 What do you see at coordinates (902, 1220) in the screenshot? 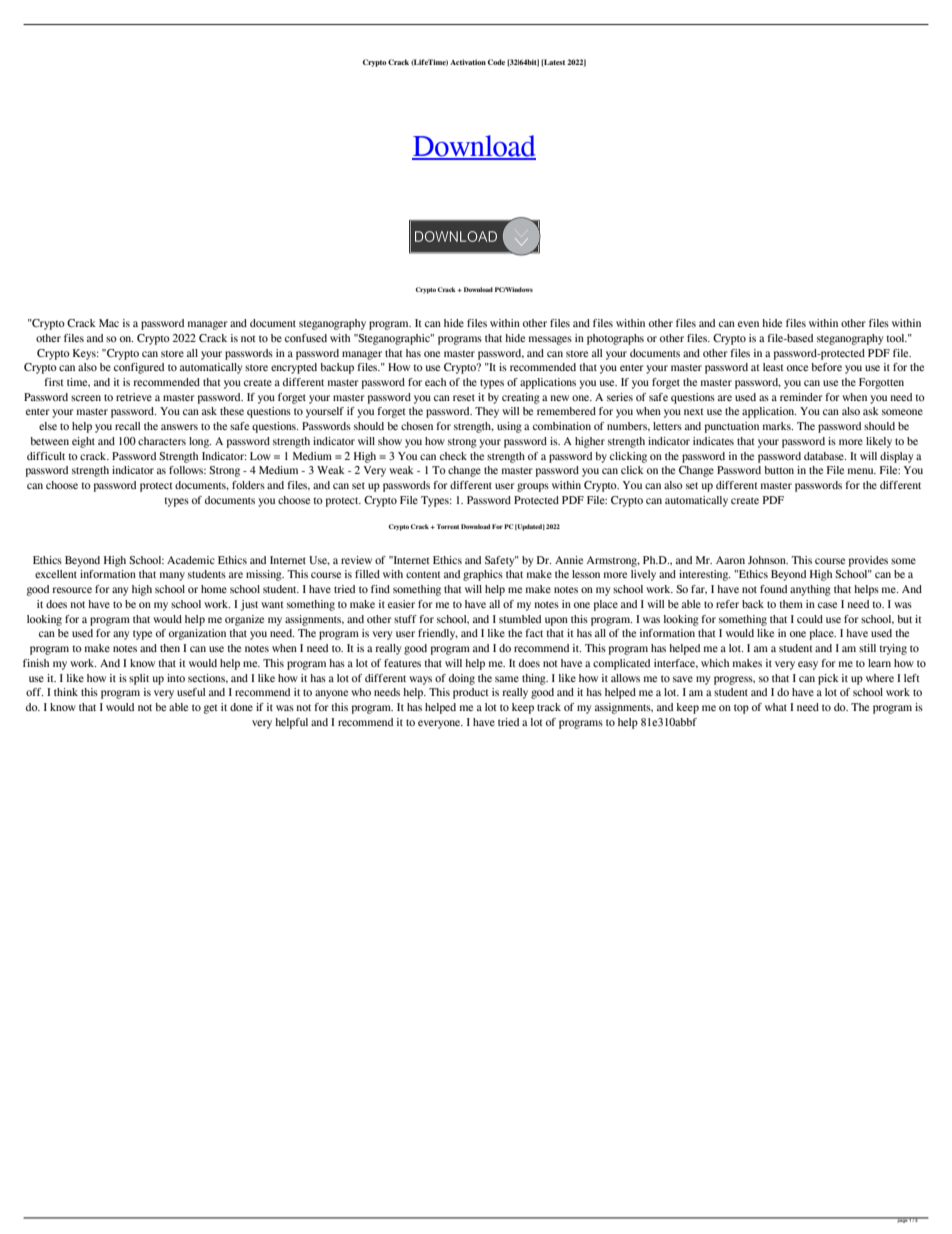
I see `page` at bounding box center [902, 1220].
